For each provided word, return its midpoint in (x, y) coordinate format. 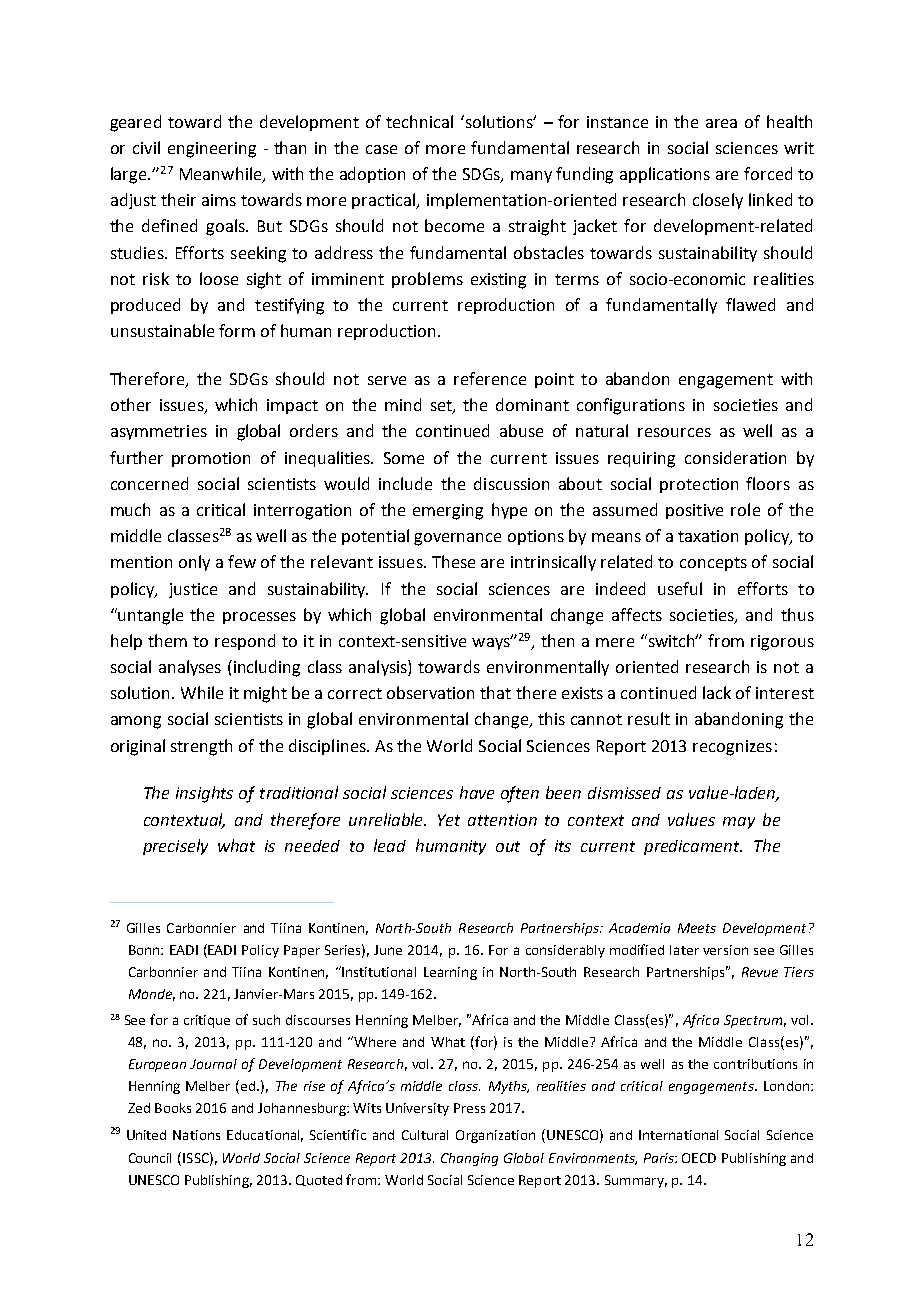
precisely (175, 847)
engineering (212, 150)
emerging (448, 512)
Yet (449, 820)
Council (150, 1158)
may (739, 823)
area (721, 123)
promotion (211, 459)
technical (419, 121)
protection (699, 485)
